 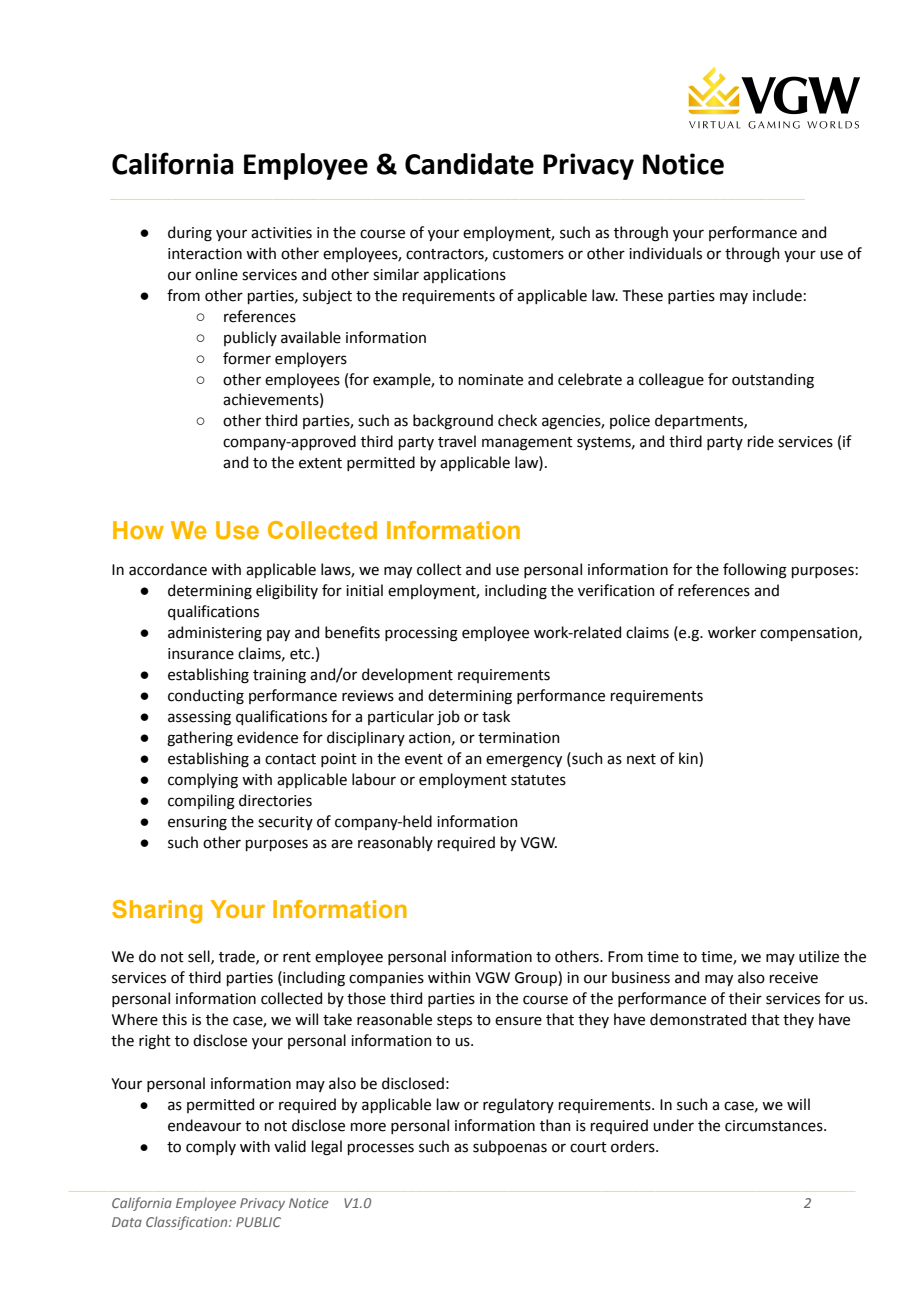 What do you see at coordinates (745, 998) in the screenshot?
I see `their` at bounding box center [745, 998].
